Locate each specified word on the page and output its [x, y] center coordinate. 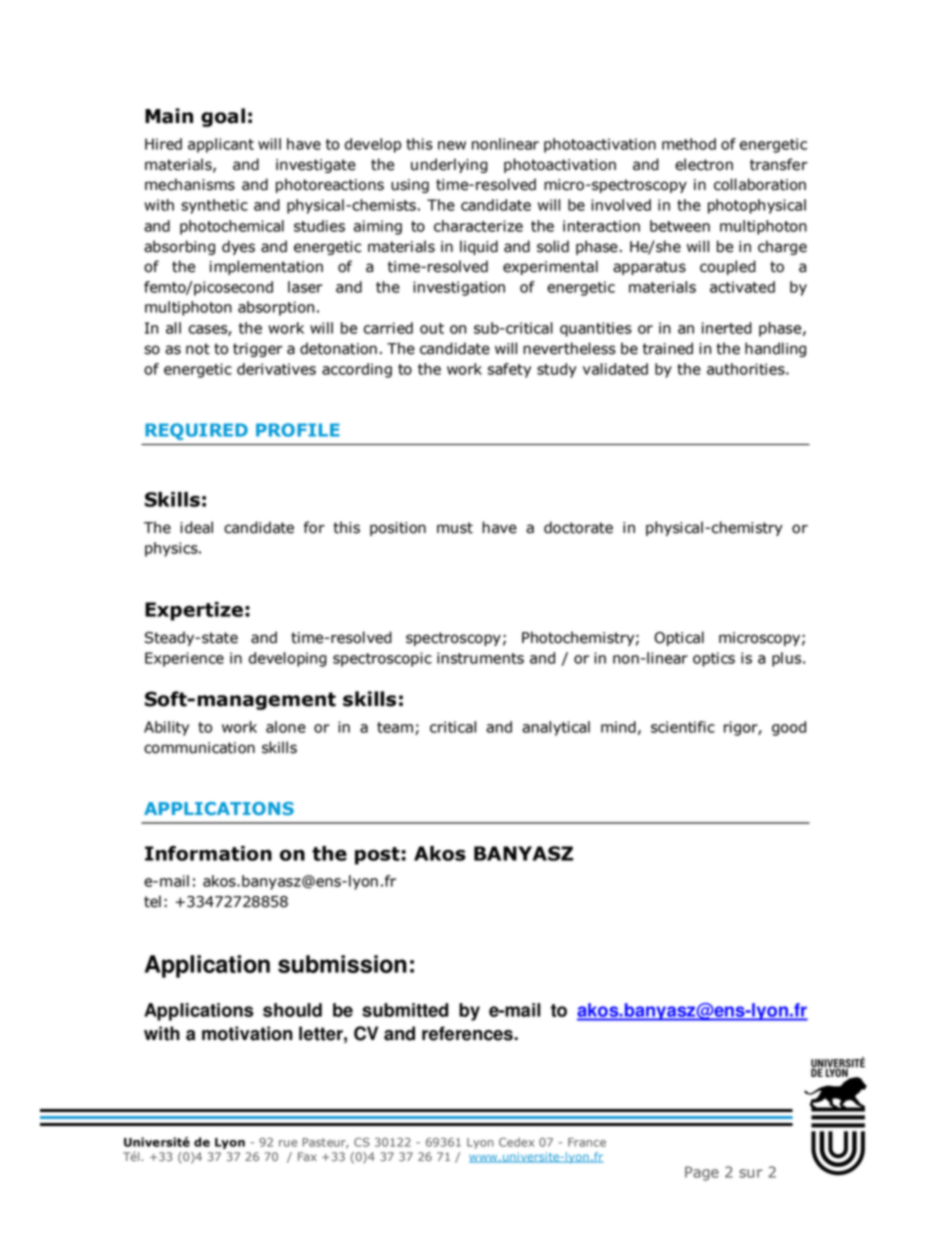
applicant [221, 145]
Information [208, 853]
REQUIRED [196, 431]
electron [704, 164]
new [452, 145]
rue [288, 1143]
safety [509, 370]
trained [668, 348]
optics [714, 659]
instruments [480, 658]
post [378, 856]
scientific [683, 727]
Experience [184, 659]
